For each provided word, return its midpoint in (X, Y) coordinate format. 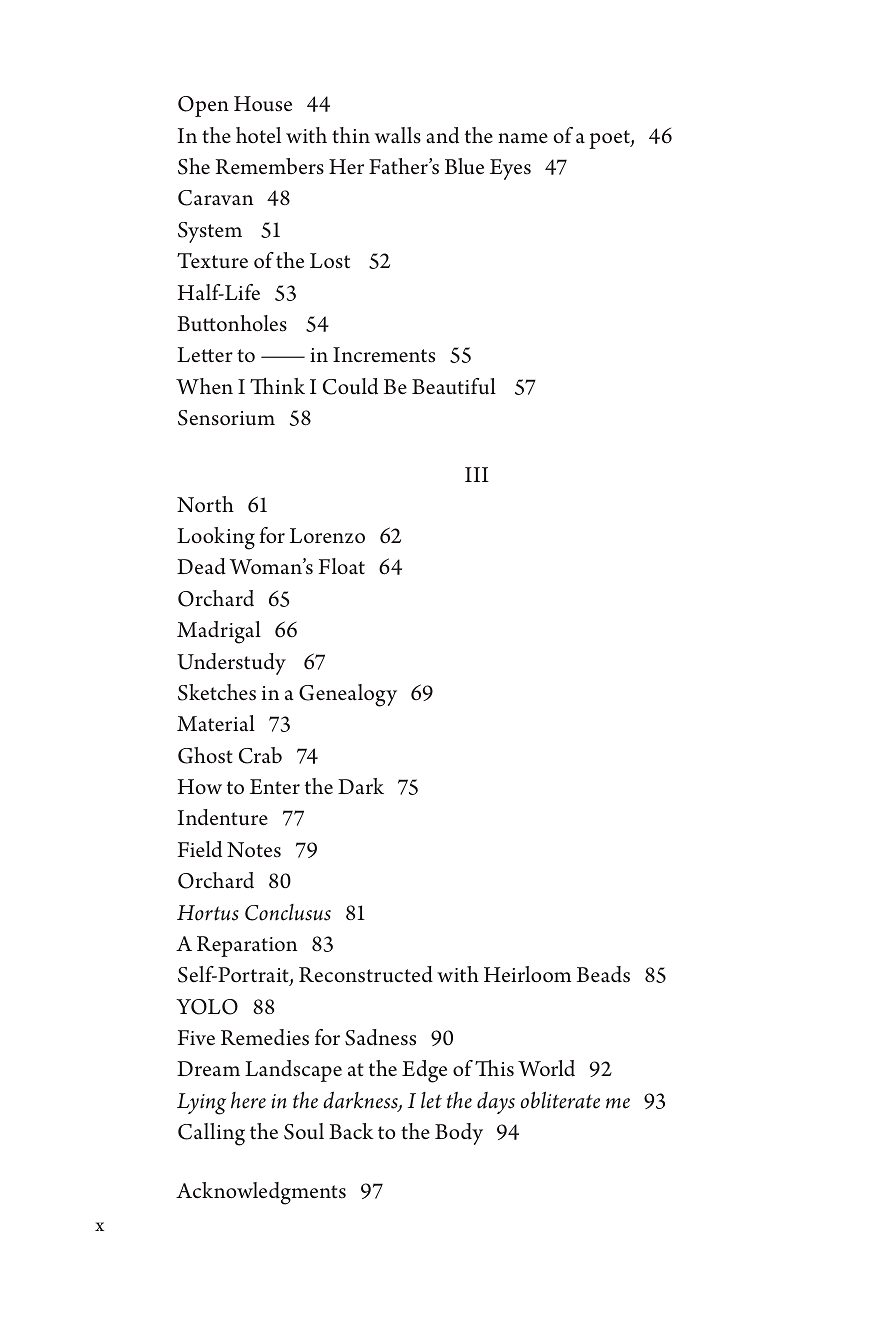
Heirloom (528, 974)
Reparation (247, 946)
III (477, 474)
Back (351, 1131)
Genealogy (348, 695)
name (523, 138)
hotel (258, 135)
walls (398, 135)
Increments (384, 355)
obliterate (560, 1100)
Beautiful (454, 386)
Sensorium (226, 418)
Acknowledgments (261, 1193)
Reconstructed (366, 974)
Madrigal (219, 632)
